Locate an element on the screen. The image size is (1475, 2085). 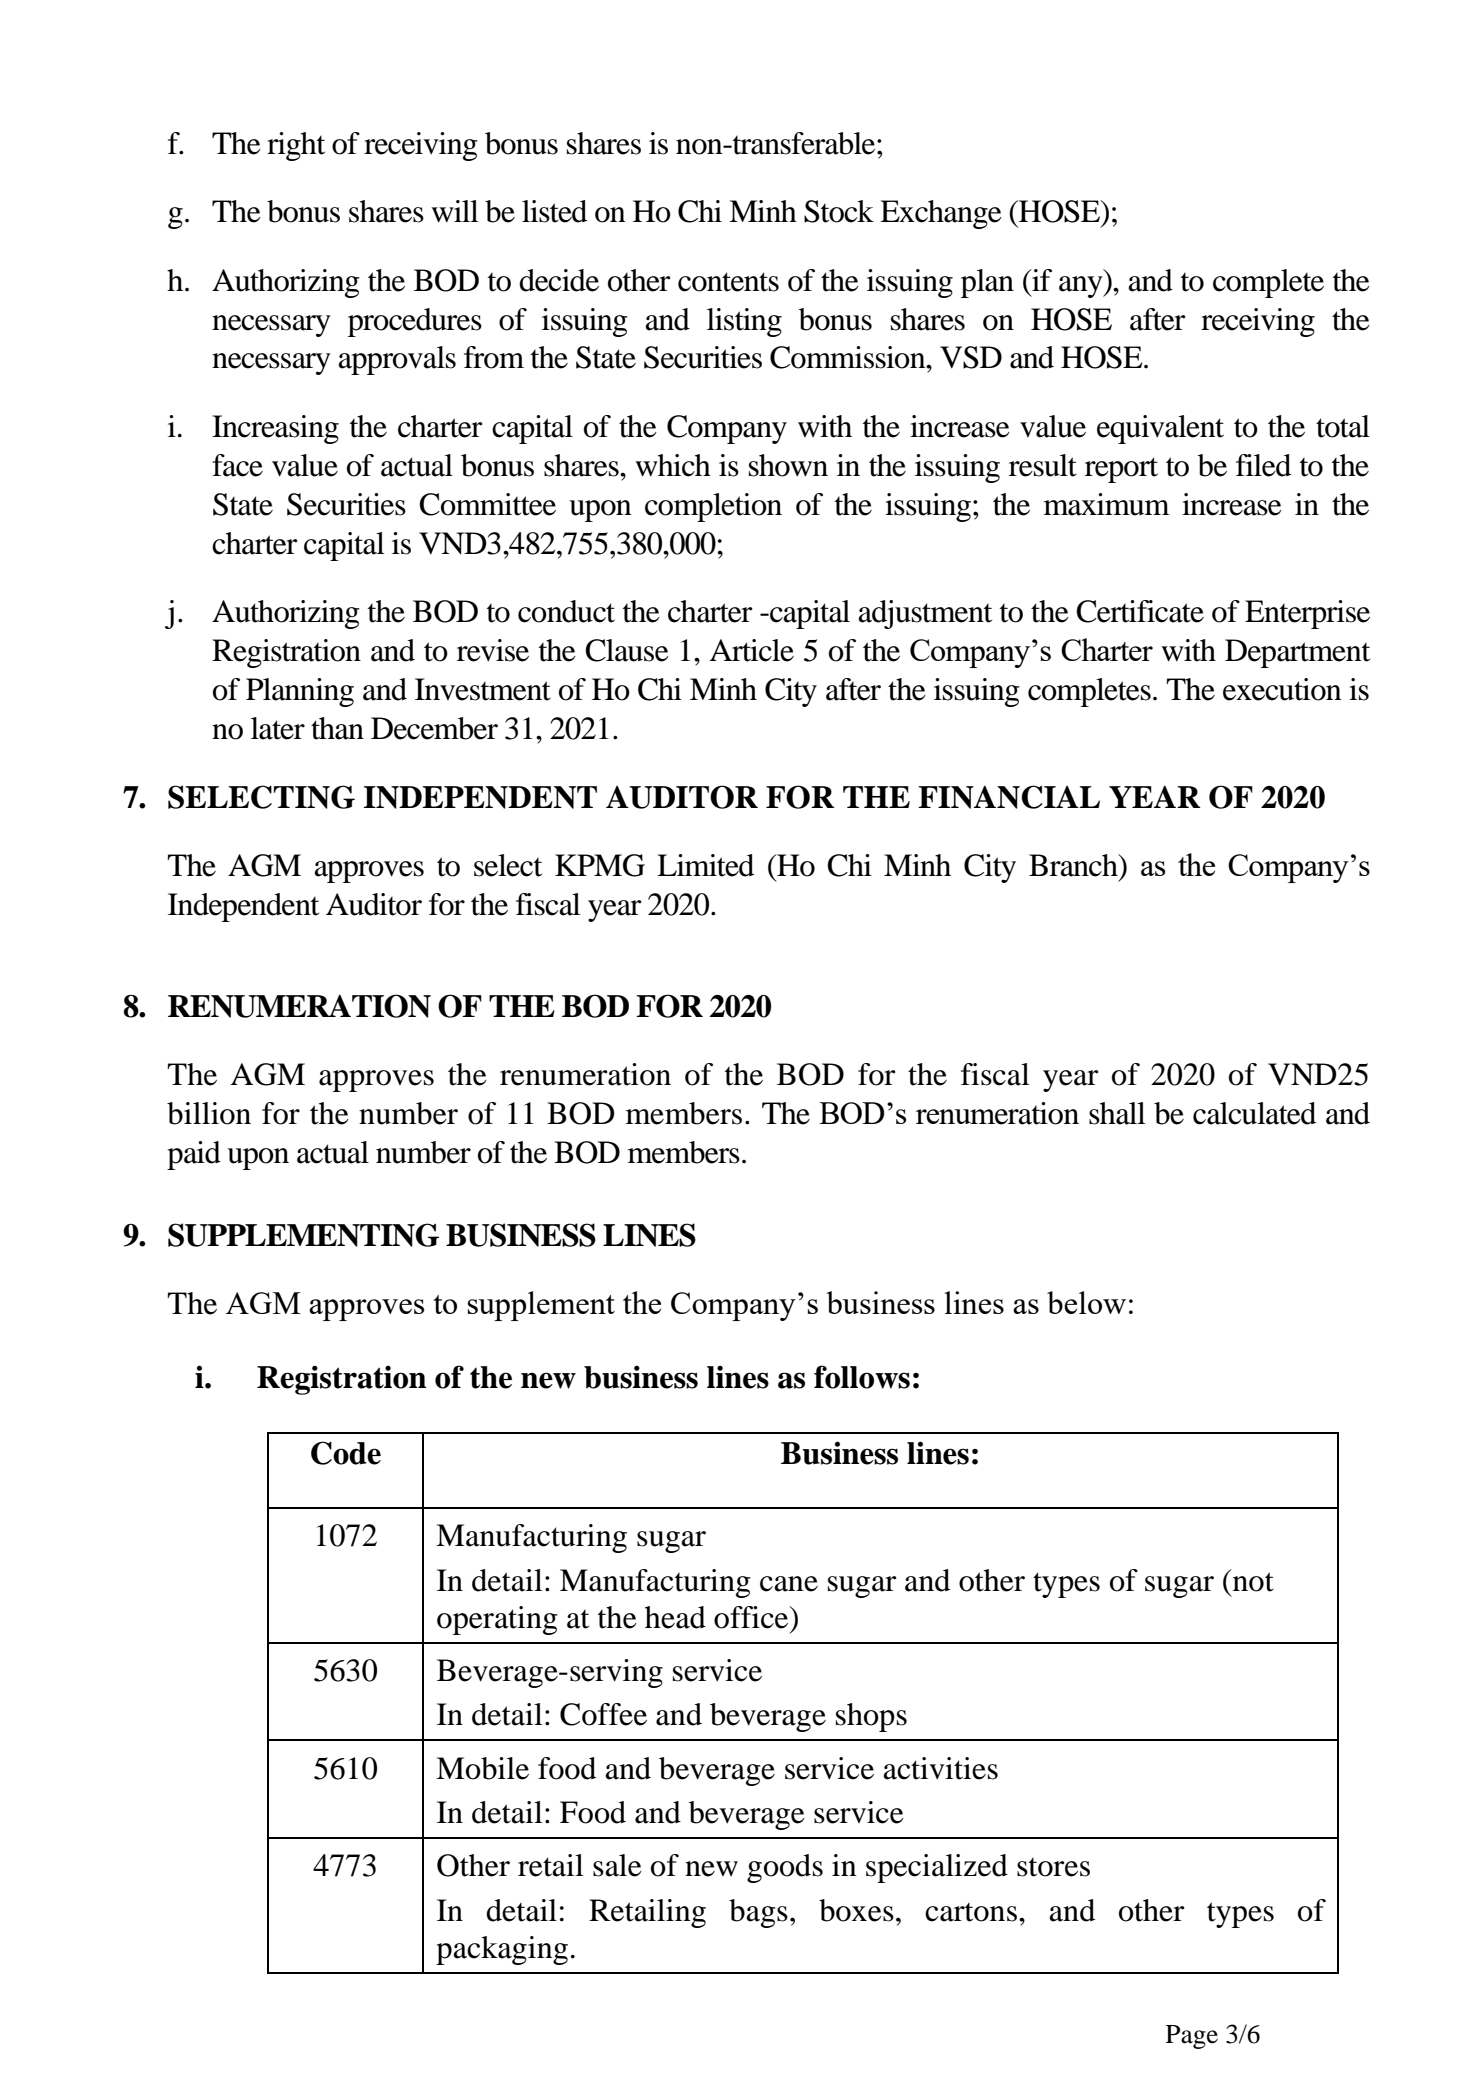
Limited is located at coordinates (705, 865).
